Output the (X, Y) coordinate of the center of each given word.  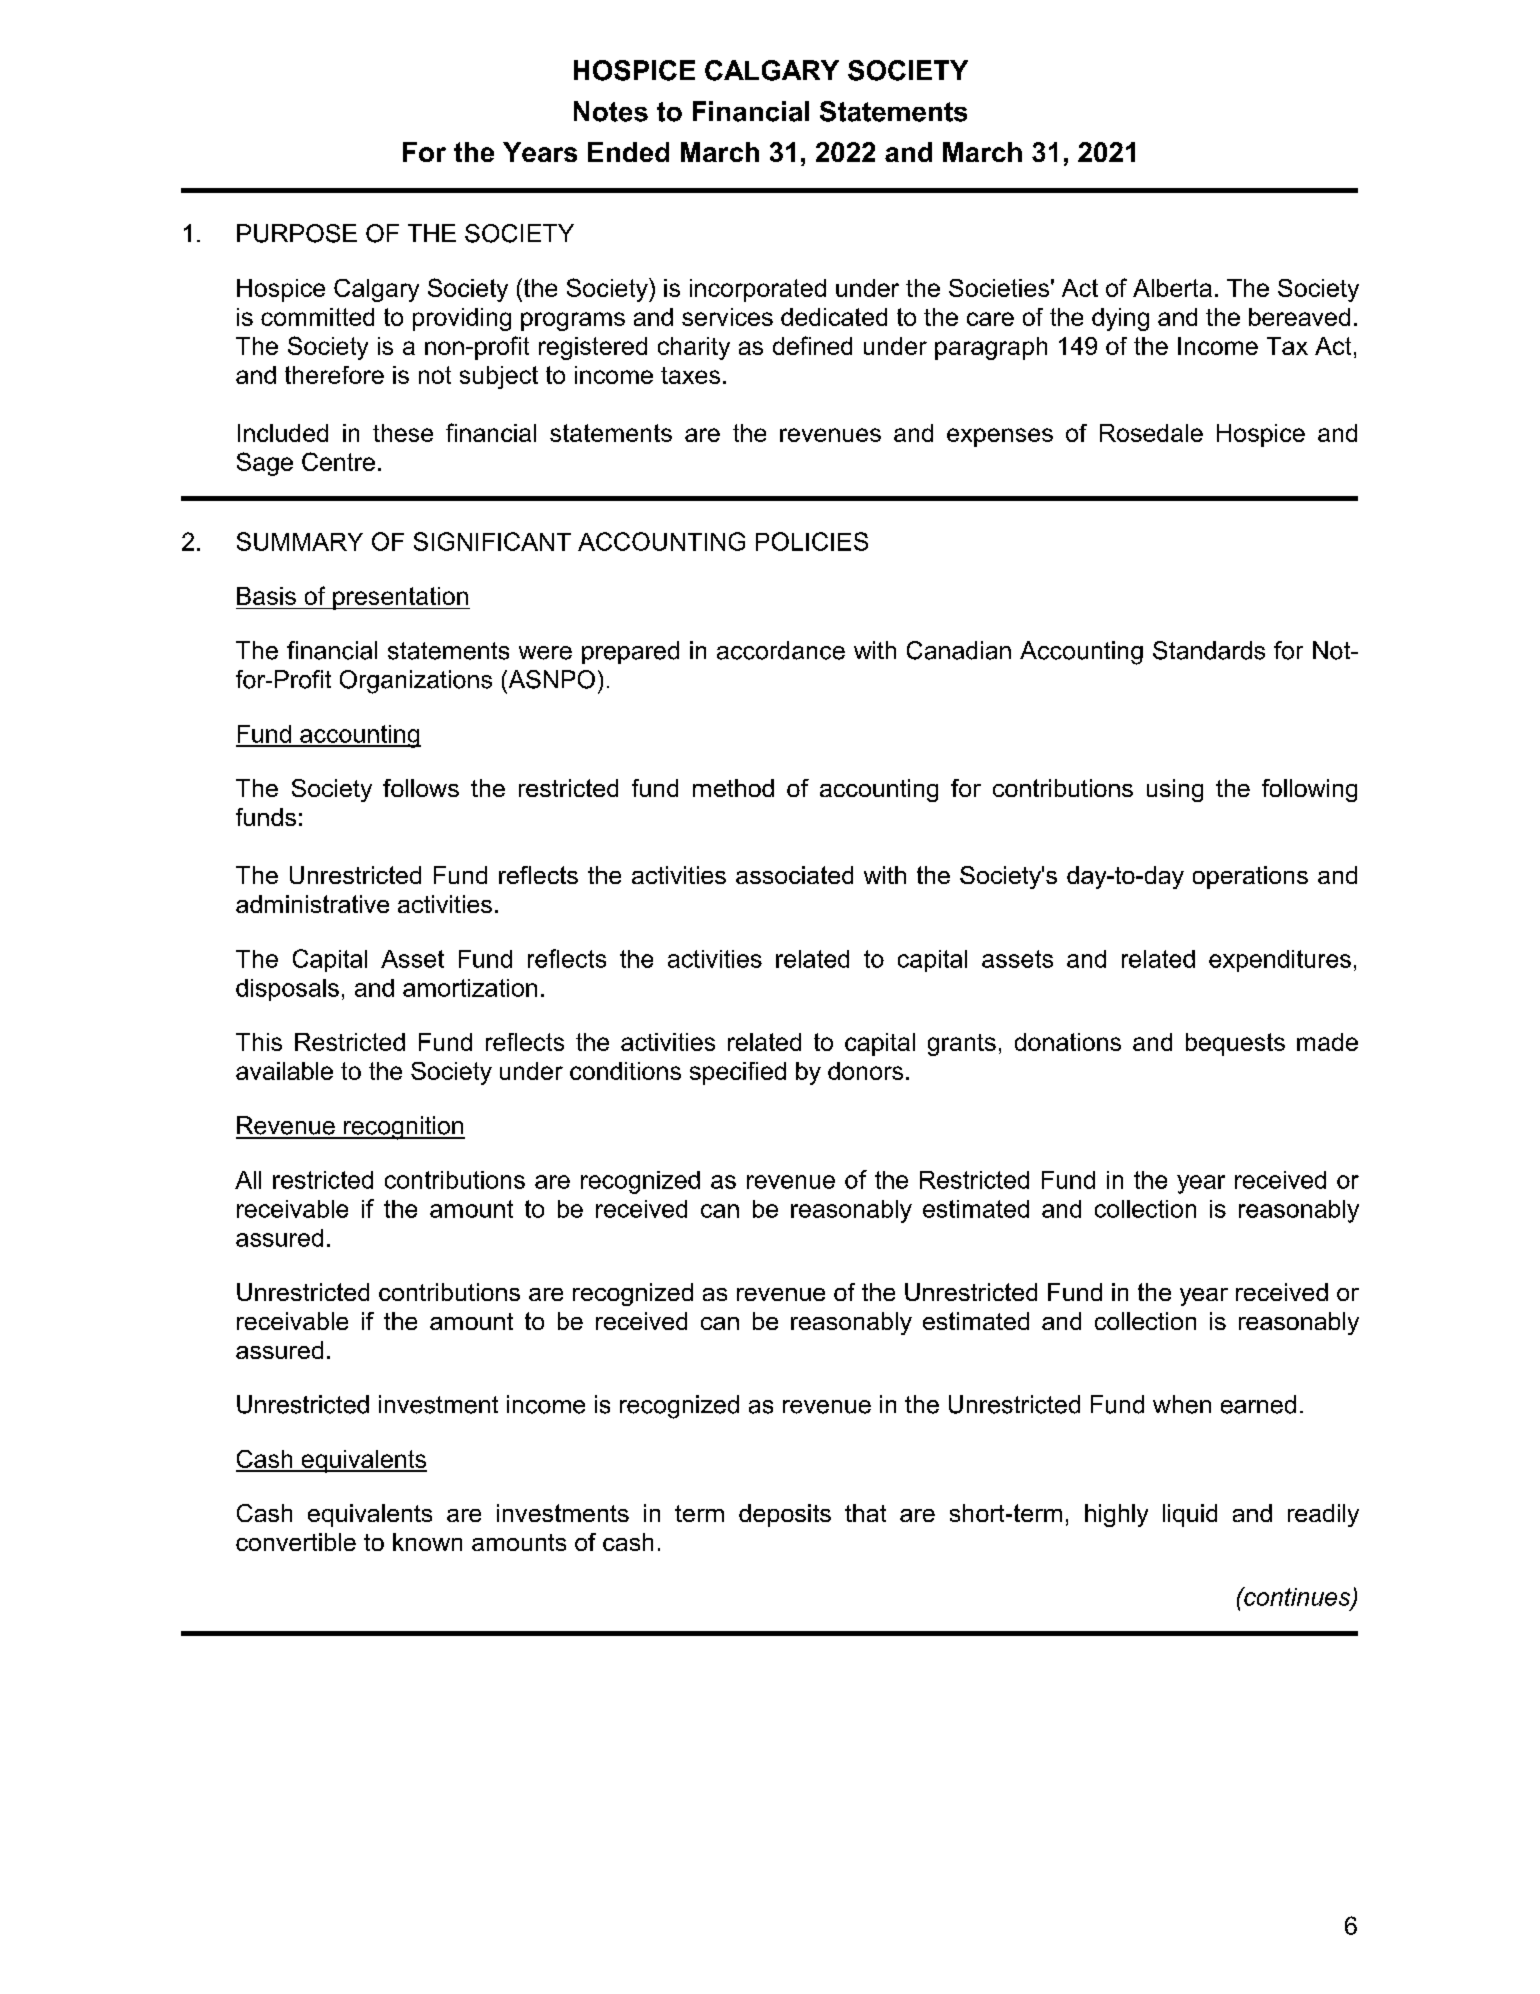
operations (1250, 877)
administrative (312, 904)
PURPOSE (297, 233)
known (427, 1542)
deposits (785, 1515)
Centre (338, 461)
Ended (628, 152)
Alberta (1172, 288)
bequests (1235, 1044)
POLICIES (812, 541)
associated (794, 875)
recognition (403, 1128)
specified (738, 1073)
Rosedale (1151, 433)
